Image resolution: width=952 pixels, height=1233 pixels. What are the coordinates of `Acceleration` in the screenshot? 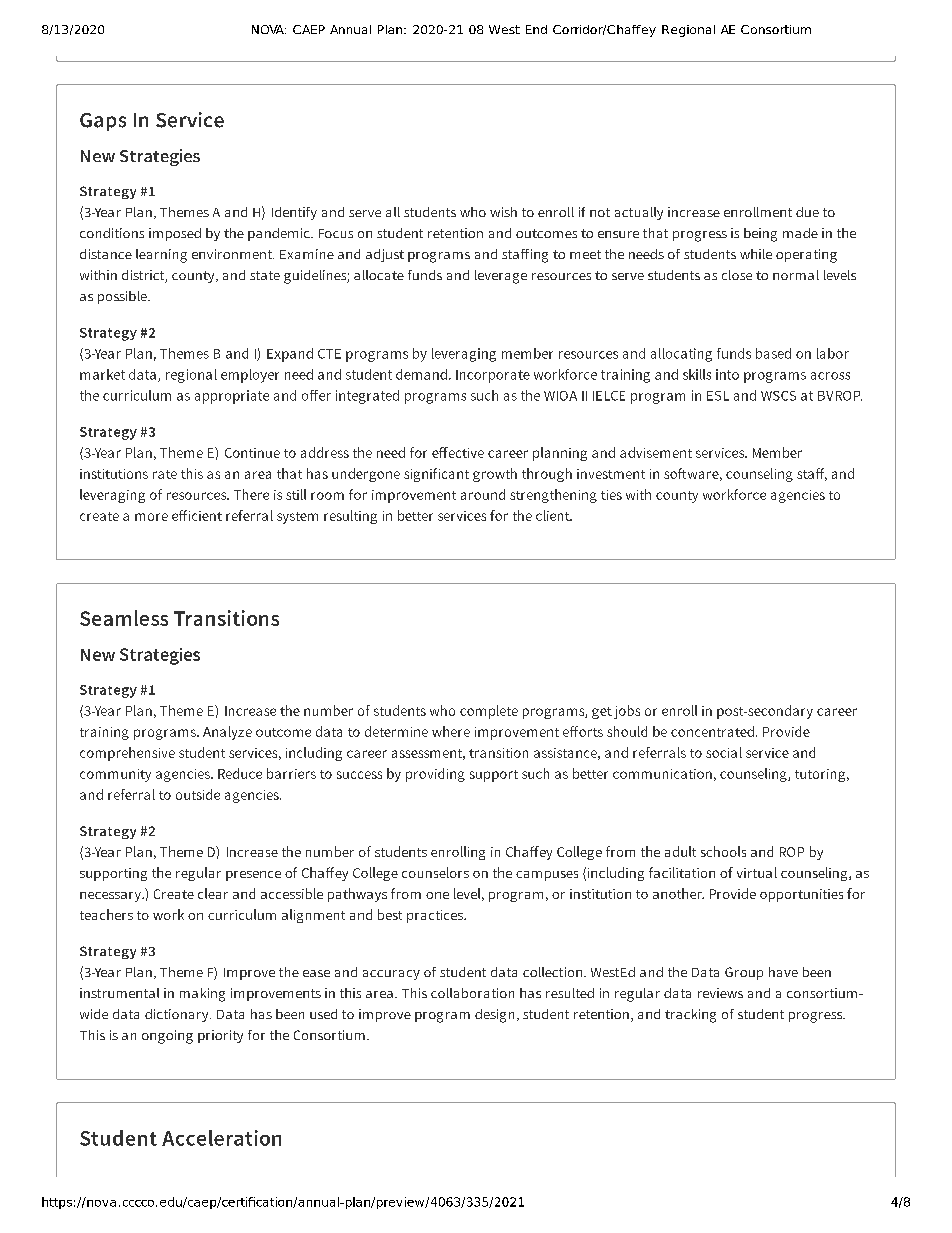 It's located at (221, 1138).
